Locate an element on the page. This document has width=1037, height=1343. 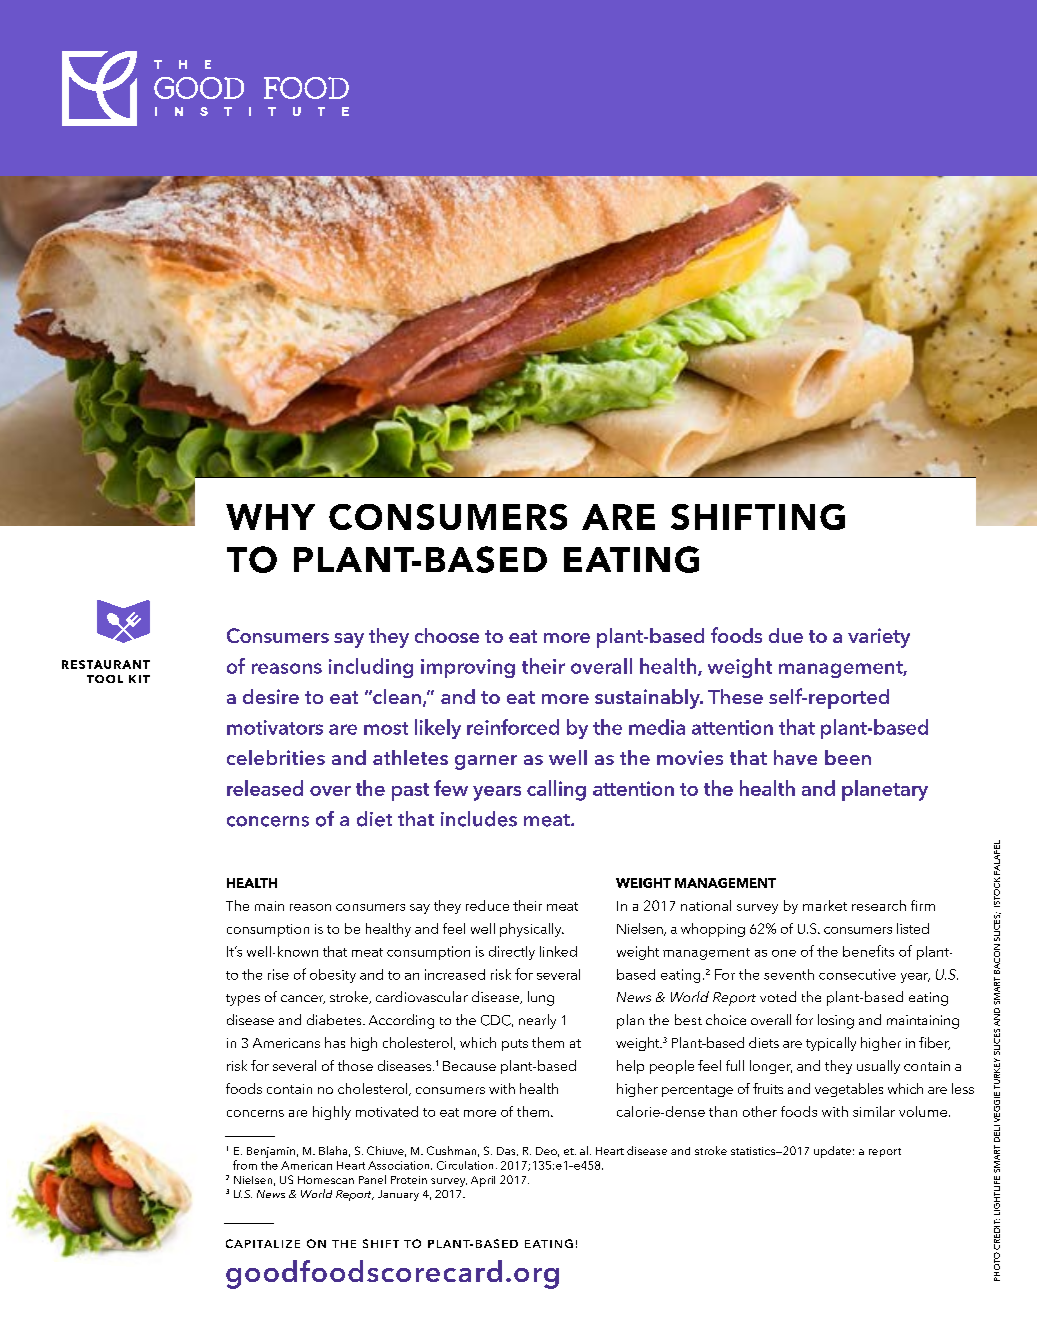
Das is located at coordinates (507, 1151).
